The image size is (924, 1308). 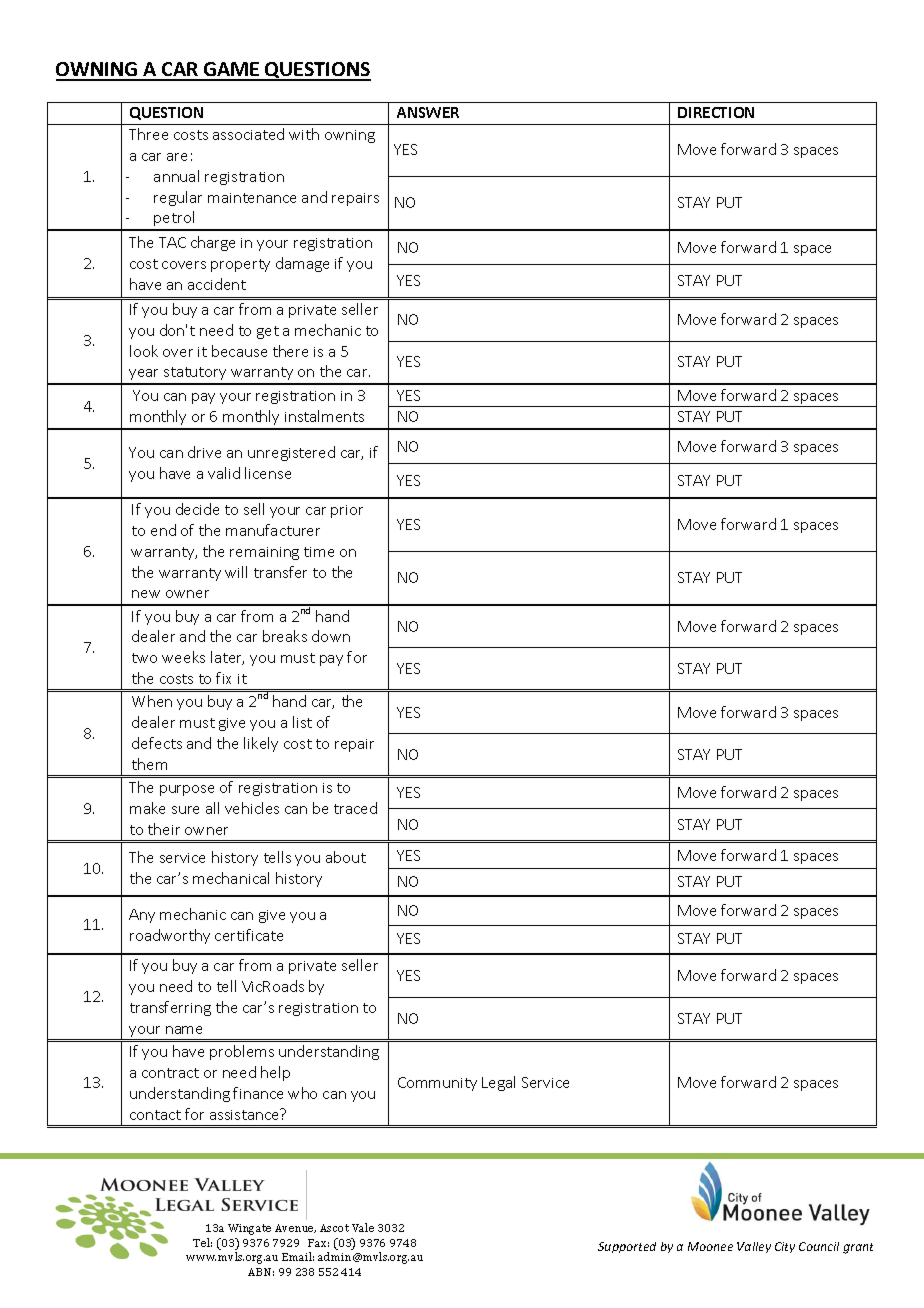 What do you see at coordinates (319, 552) in the document?
I see `time` at bounding box center [319, 552].
